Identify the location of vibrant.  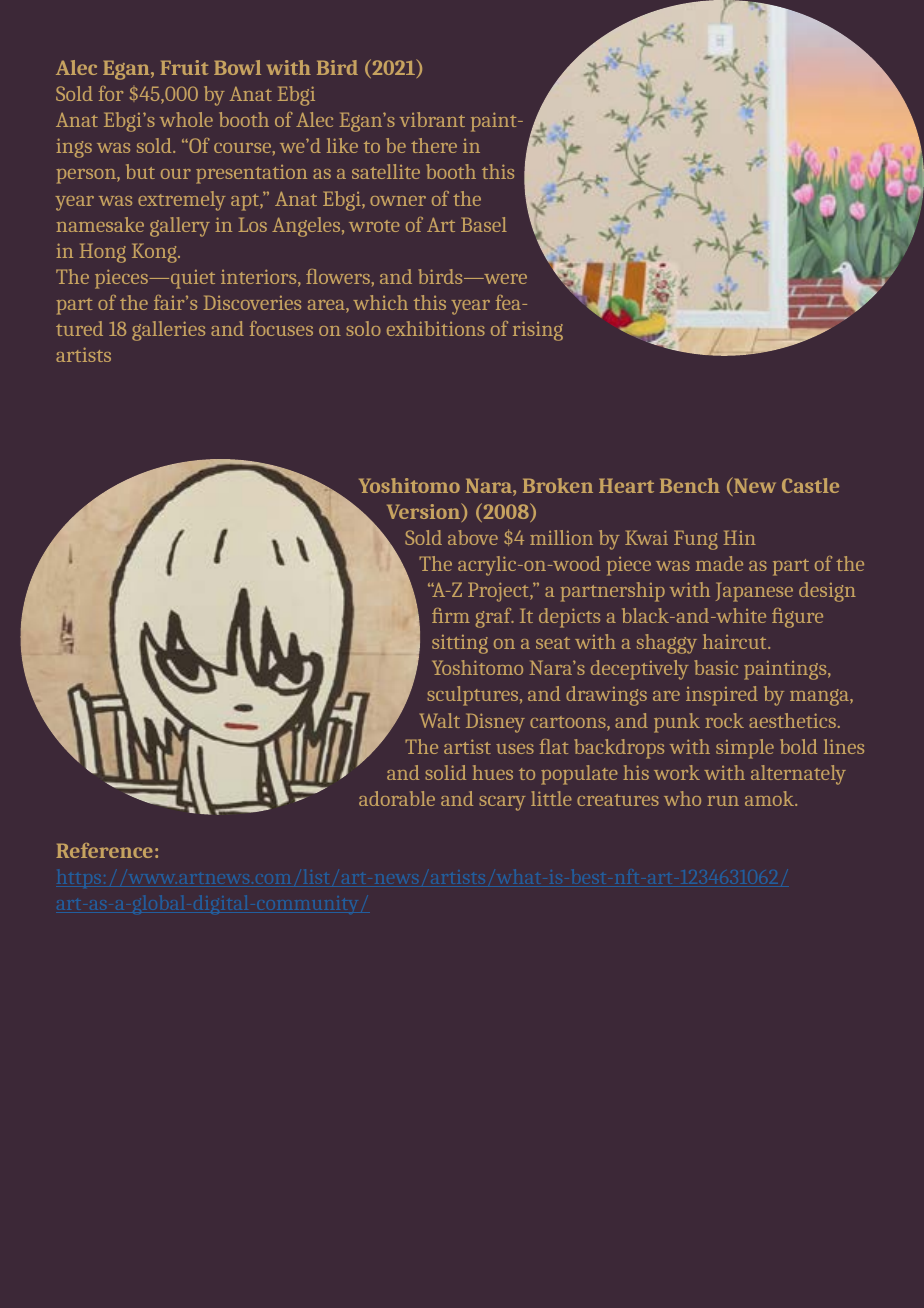
(432, 119).
